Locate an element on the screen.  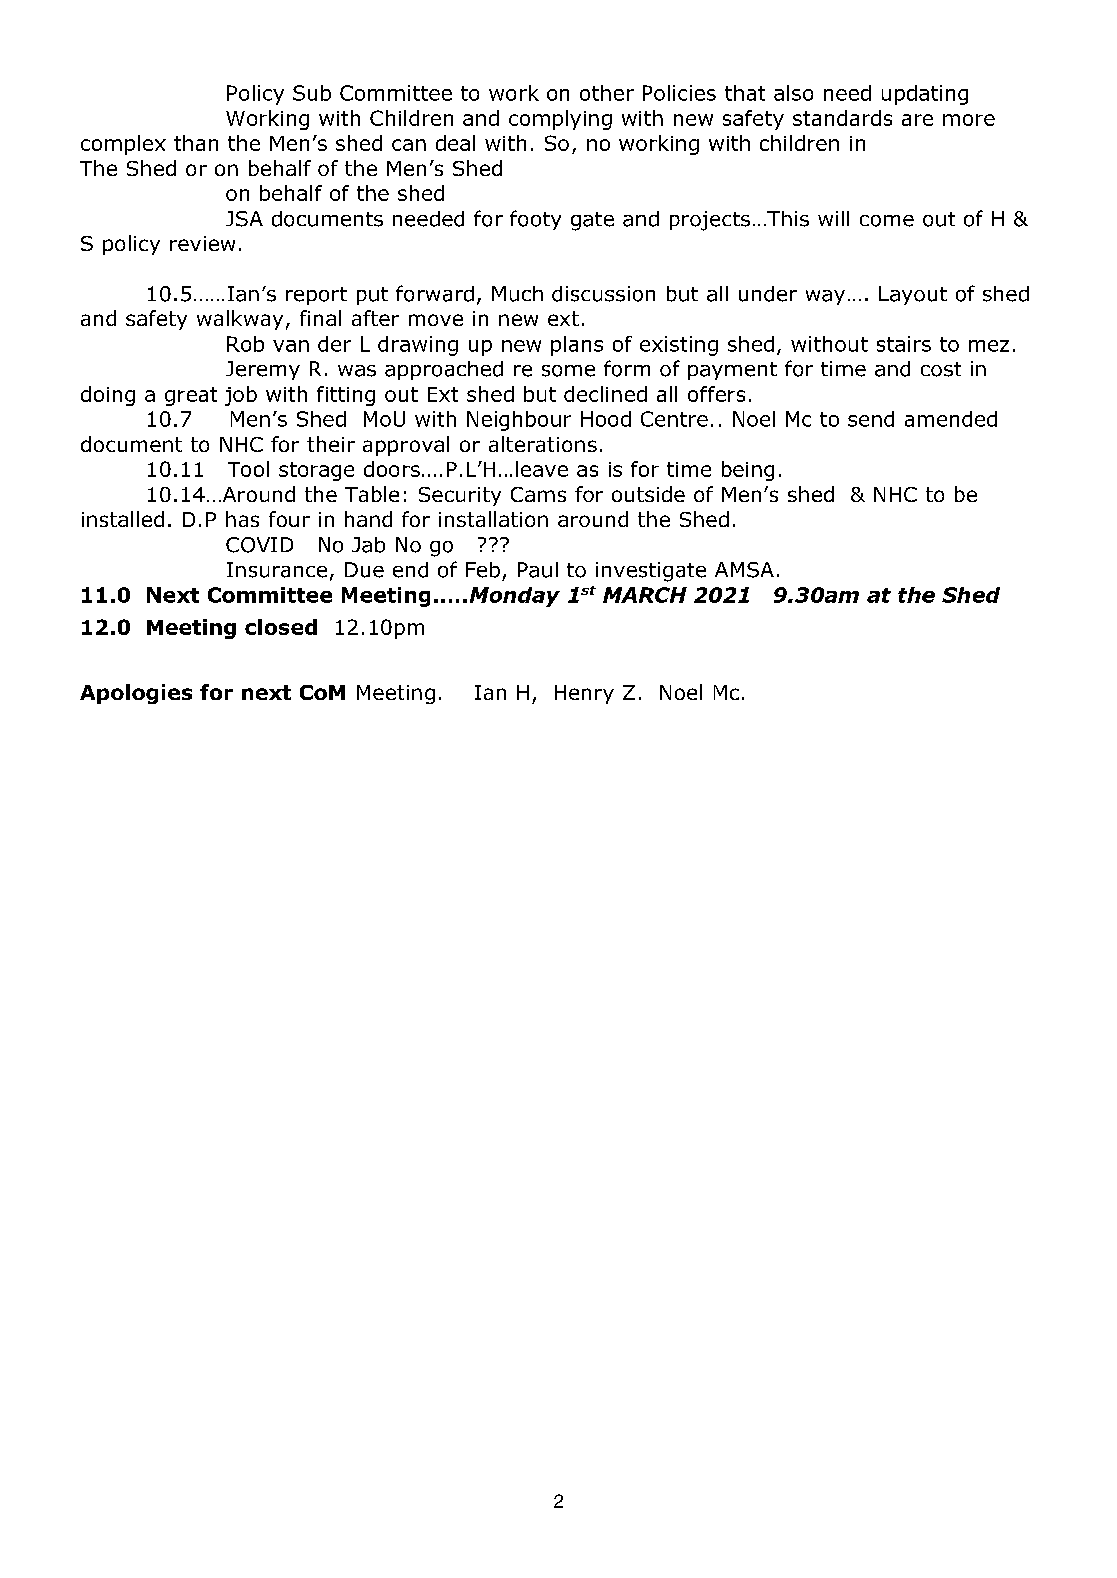
great is located at coordinates (191, 396).
